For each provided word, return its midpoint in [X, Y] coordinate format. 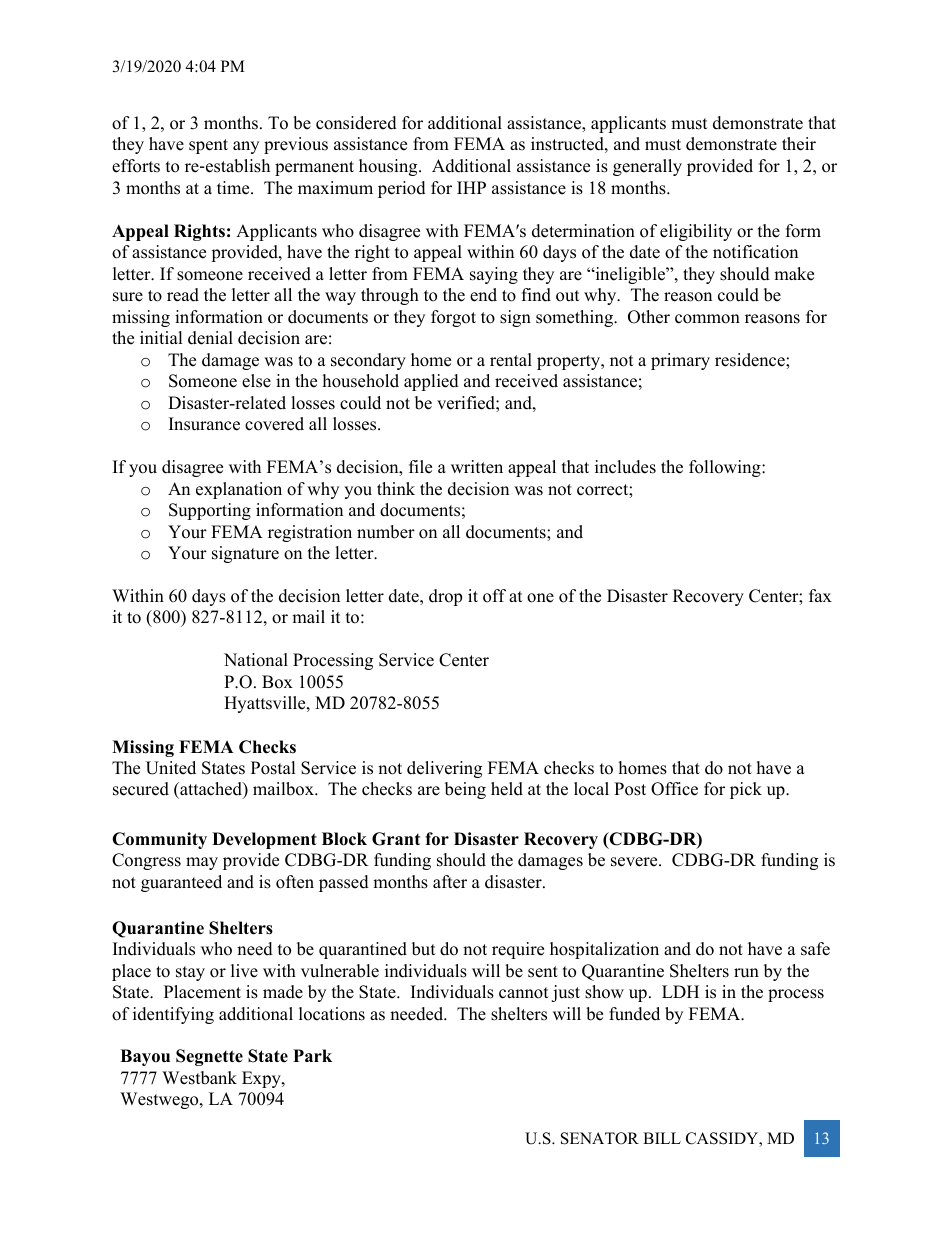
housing [389, 167]
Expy [262, 1079]
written [477, 467]
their [799, 144]
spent [208, 146]
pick [746, 790]
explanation [239, 490]
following [726, 468]
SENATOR [600, 1138]
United [171, 768]
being [465, 790]
